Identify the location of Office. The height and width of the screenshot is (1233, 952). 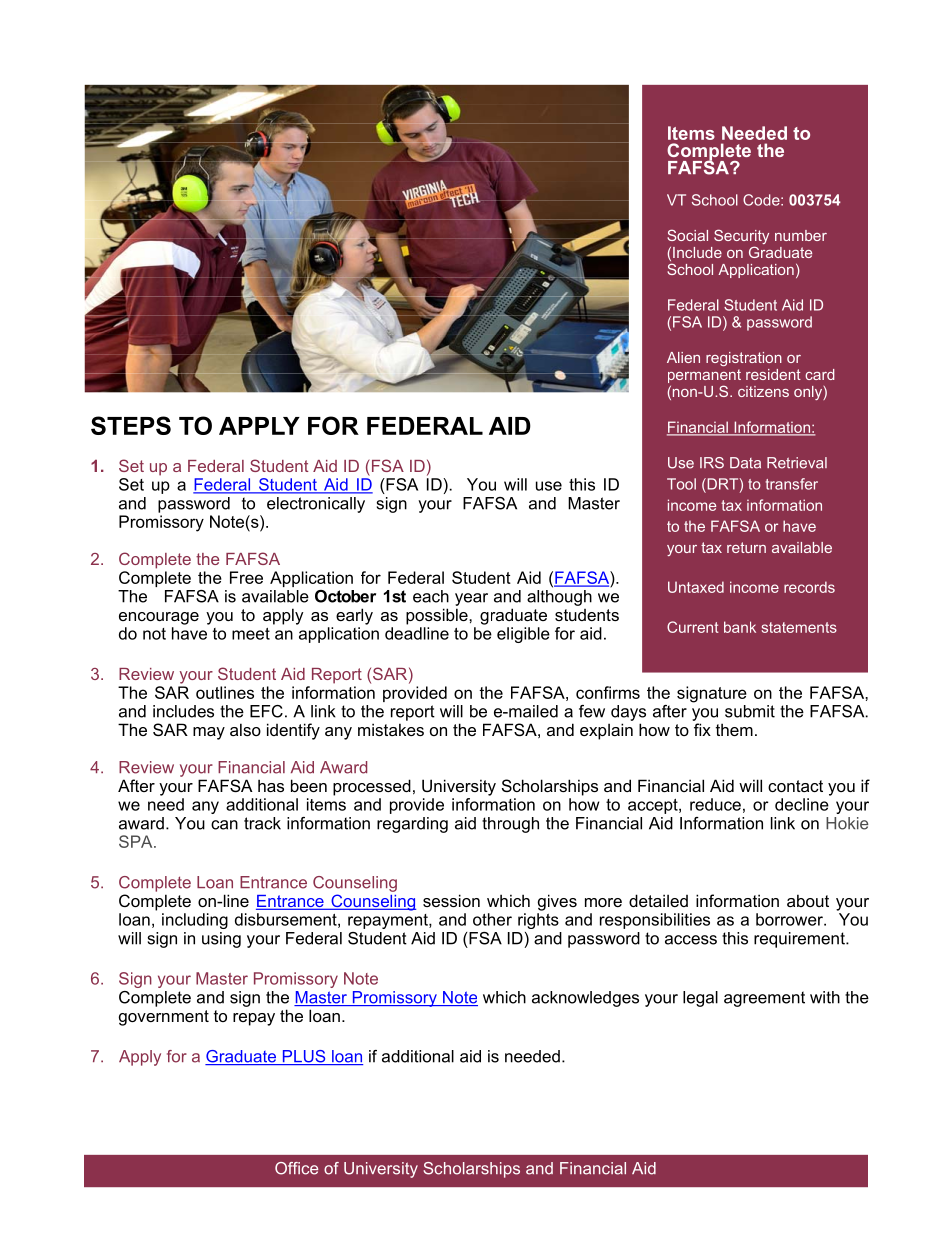
(296, 1168).
